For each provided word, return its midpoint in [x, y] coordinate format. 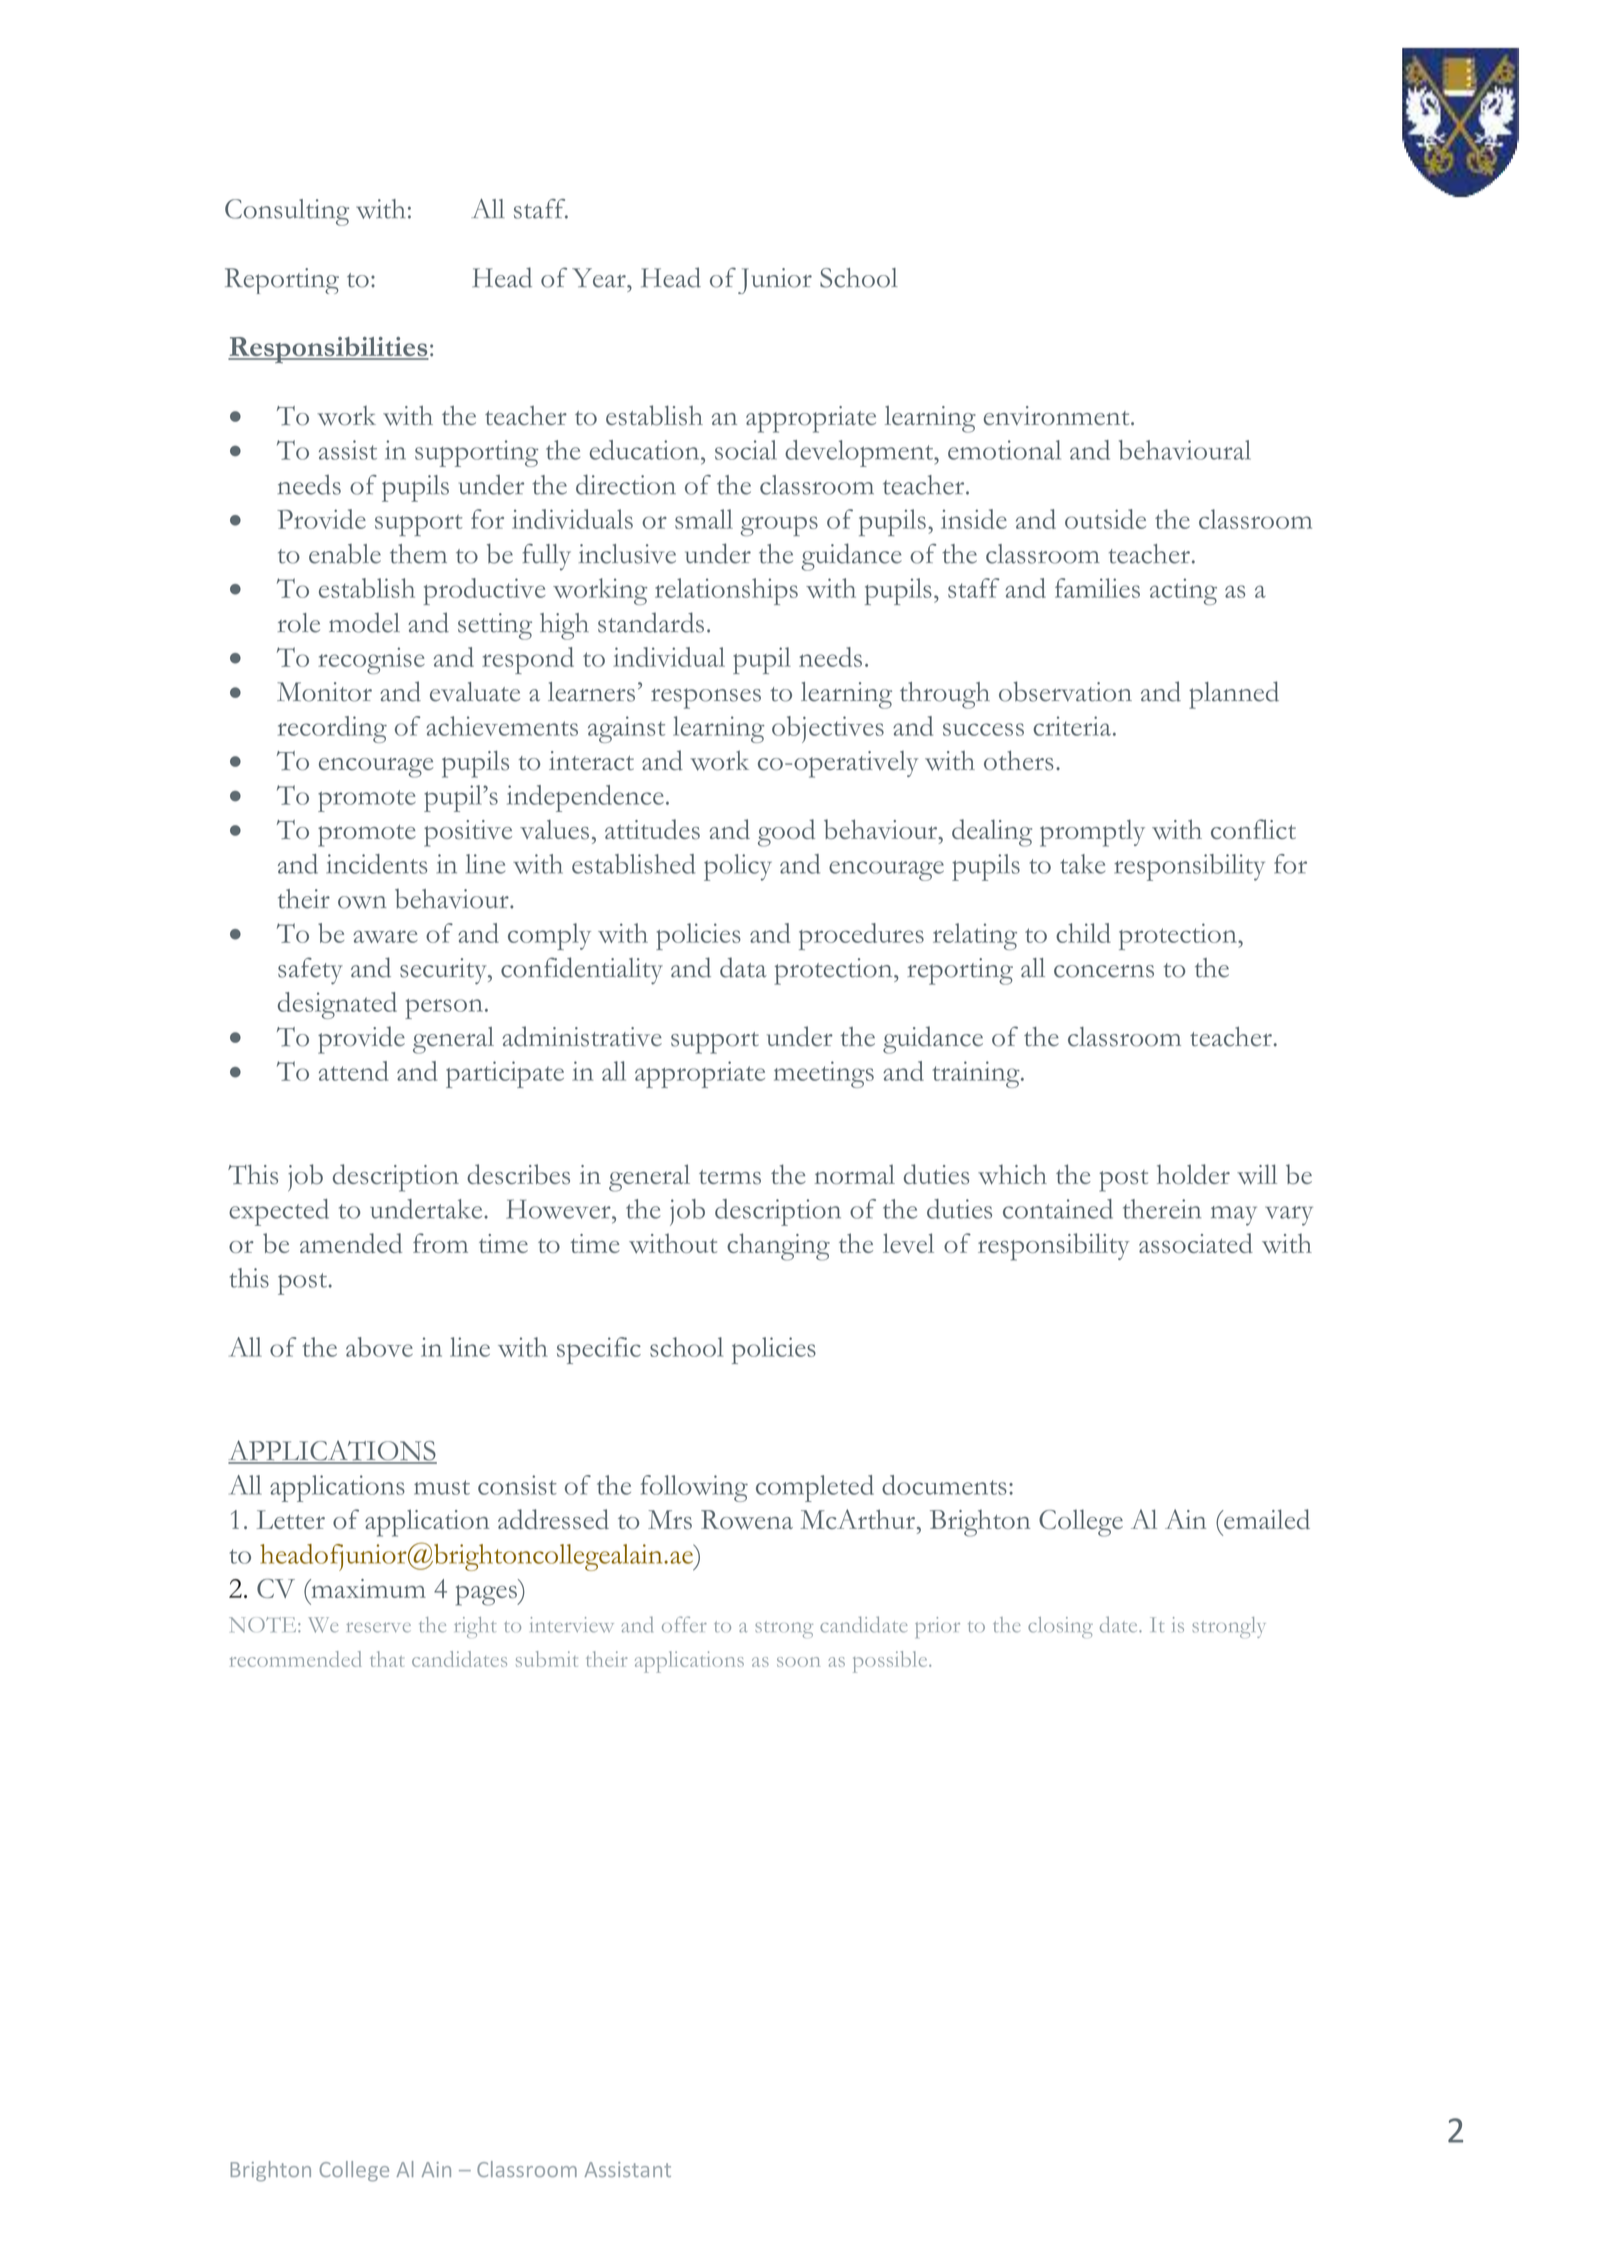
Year [600, 278]
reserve [378, 1627]
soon [798, 1662]
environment [1058, 415]
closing [1060, 1627]
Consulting [287, 212]
